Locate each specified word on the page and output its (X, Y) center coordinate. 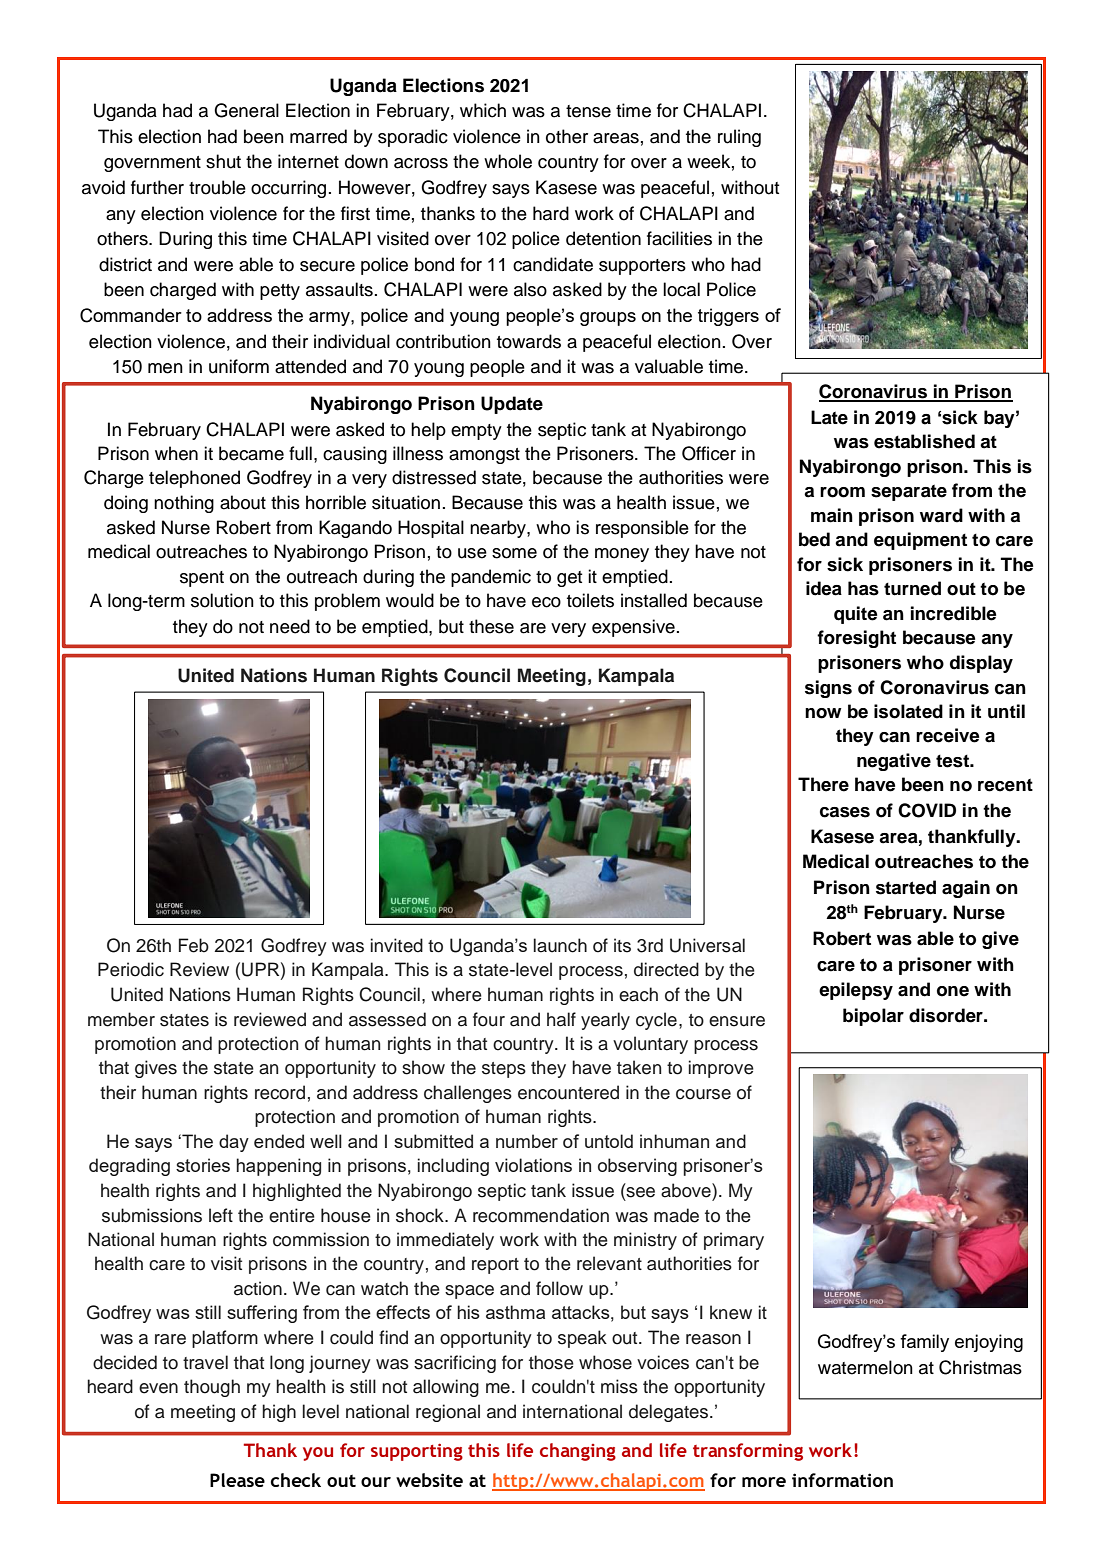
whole (508, 161)
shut (223, 161)
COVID (927, 810)
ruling (739, 138)
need (290, 626)
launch (560, 945)
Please (237, 1480)
